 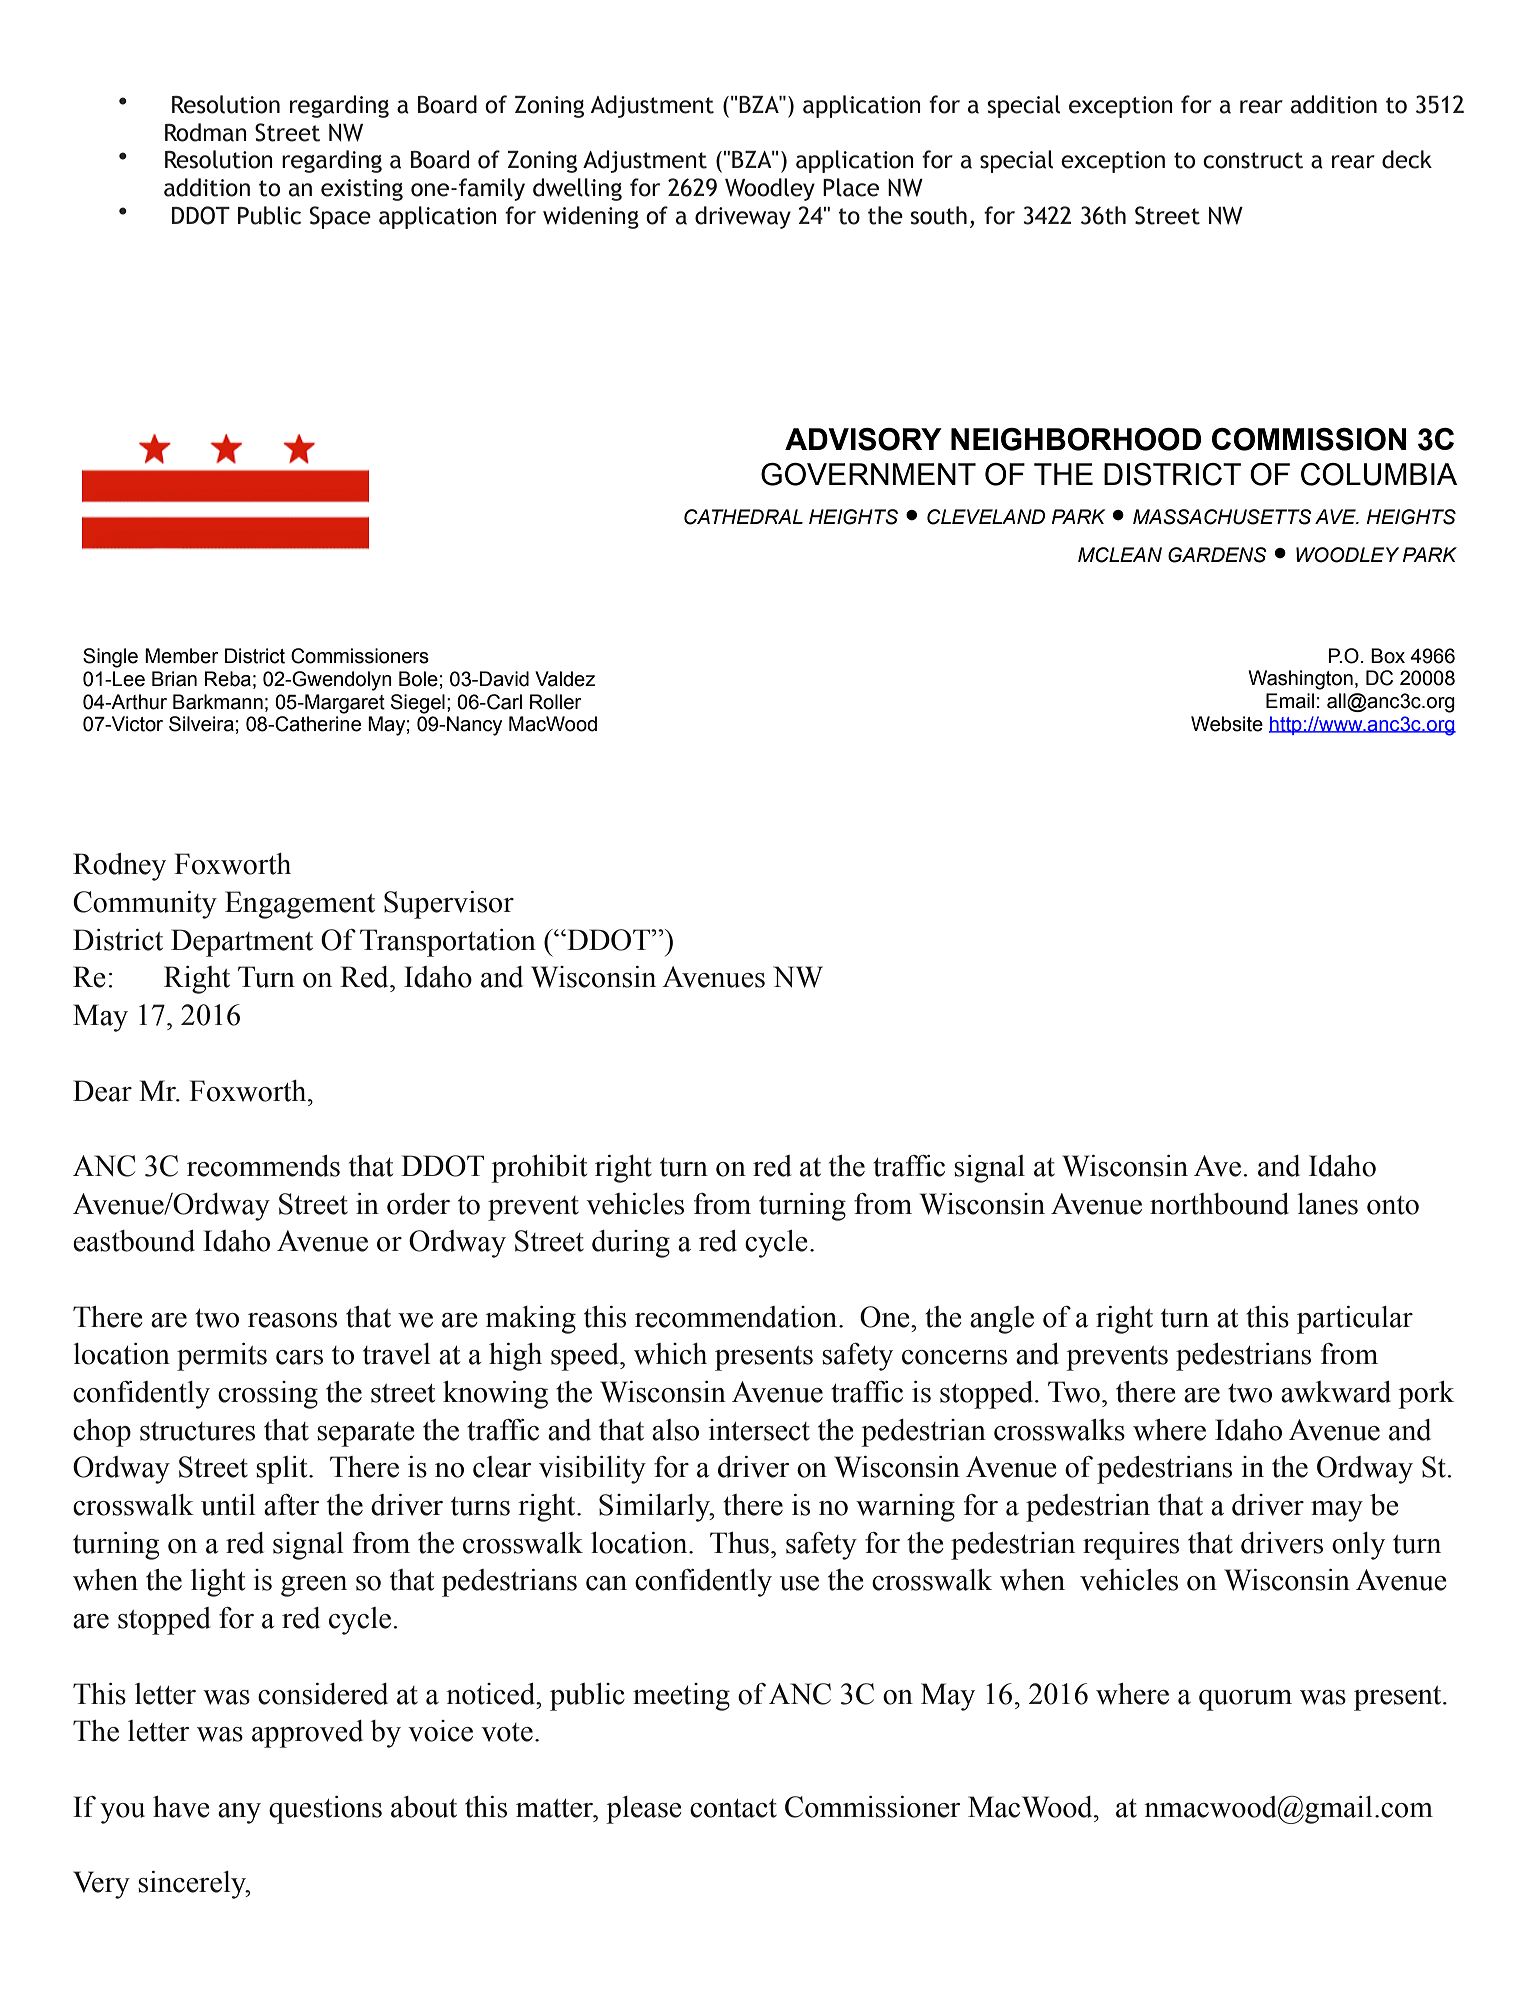 What do you see at coordinates (733, 1808) in the image?
I see `contact` at bounding box center [733, 1808].
